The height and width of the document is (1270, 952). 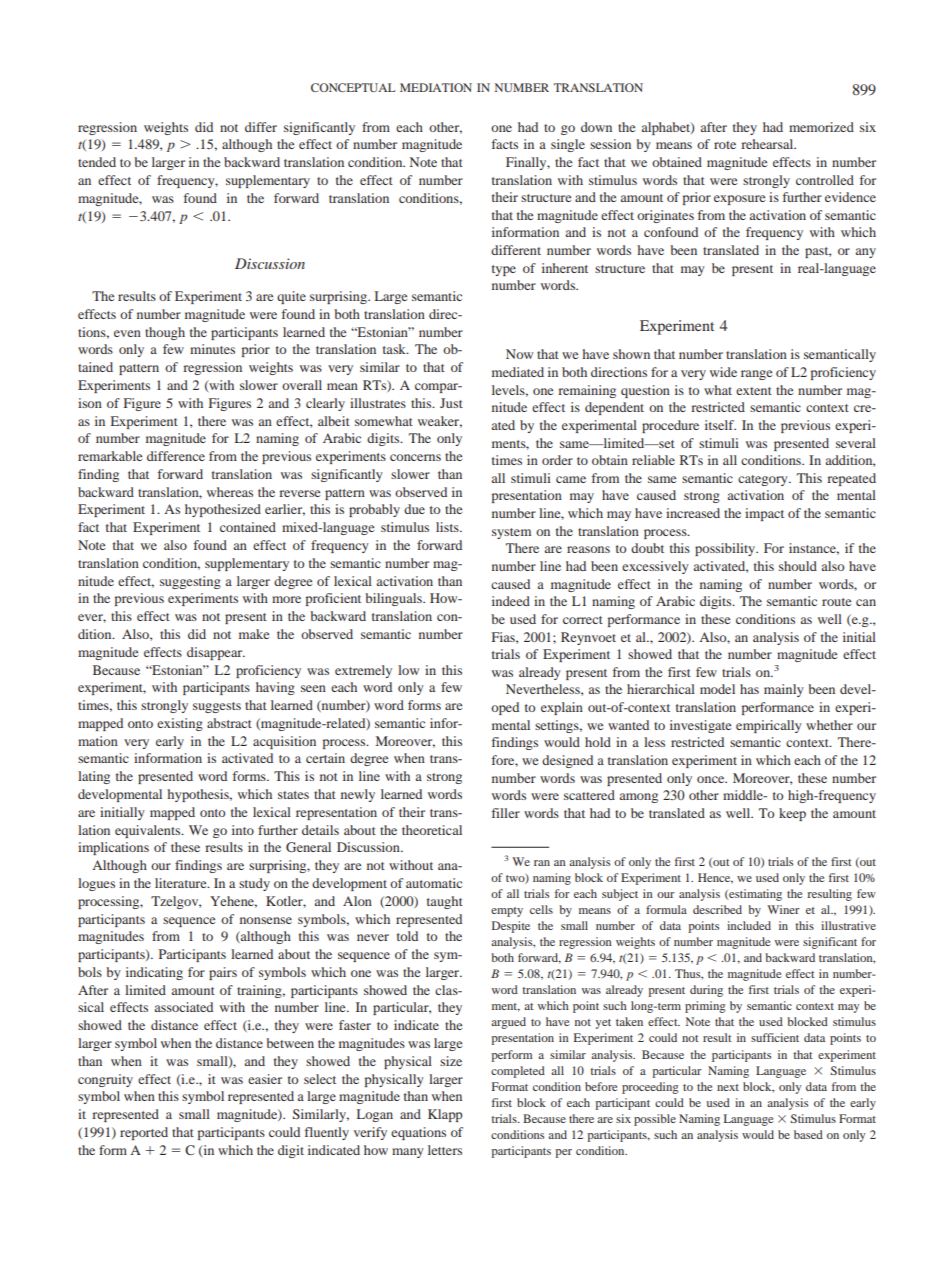 I want to click on based, so click(x=808, y=1134).
